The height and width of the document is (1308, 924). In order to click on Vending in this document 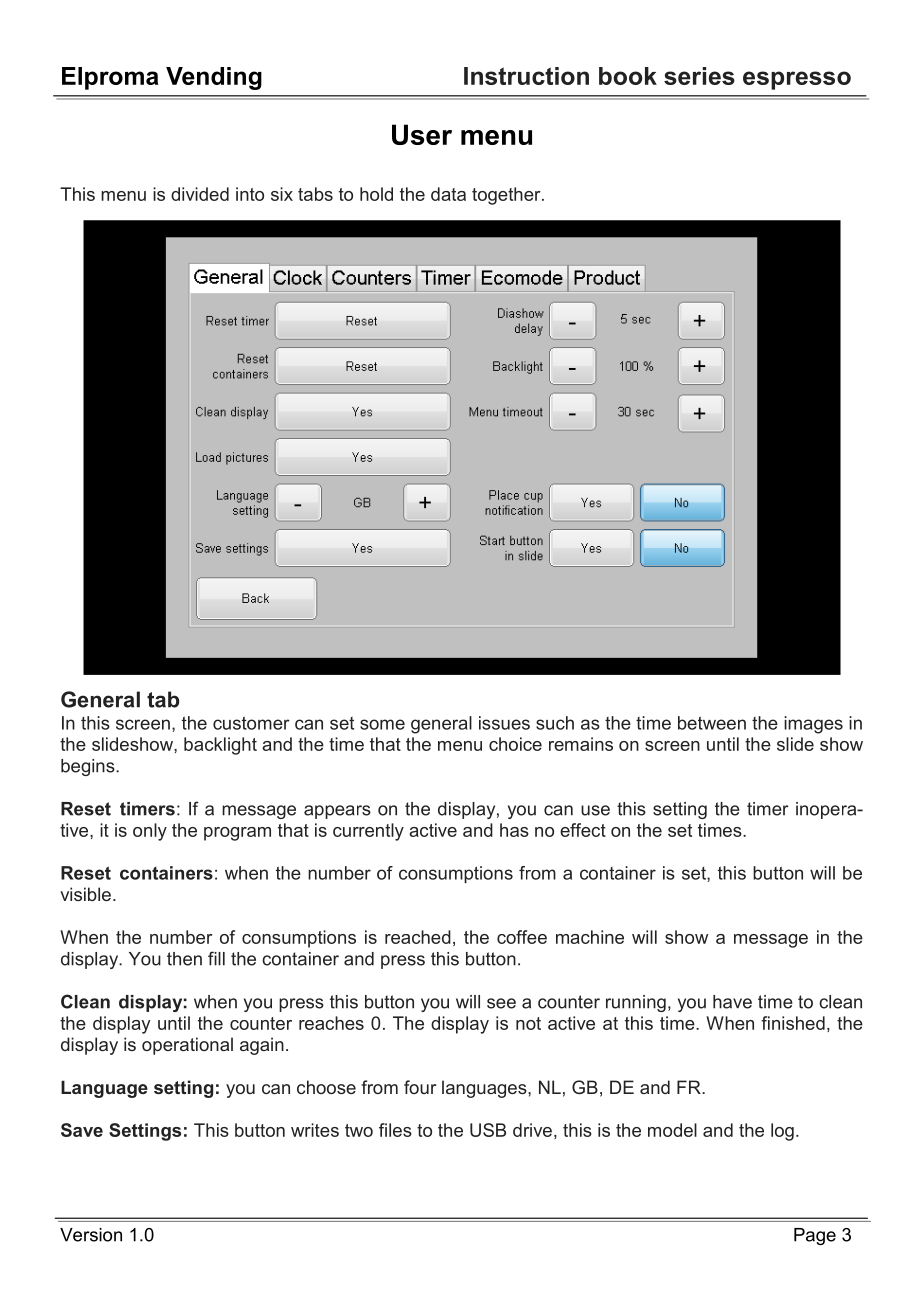, I will do `click(214, 78)`.
